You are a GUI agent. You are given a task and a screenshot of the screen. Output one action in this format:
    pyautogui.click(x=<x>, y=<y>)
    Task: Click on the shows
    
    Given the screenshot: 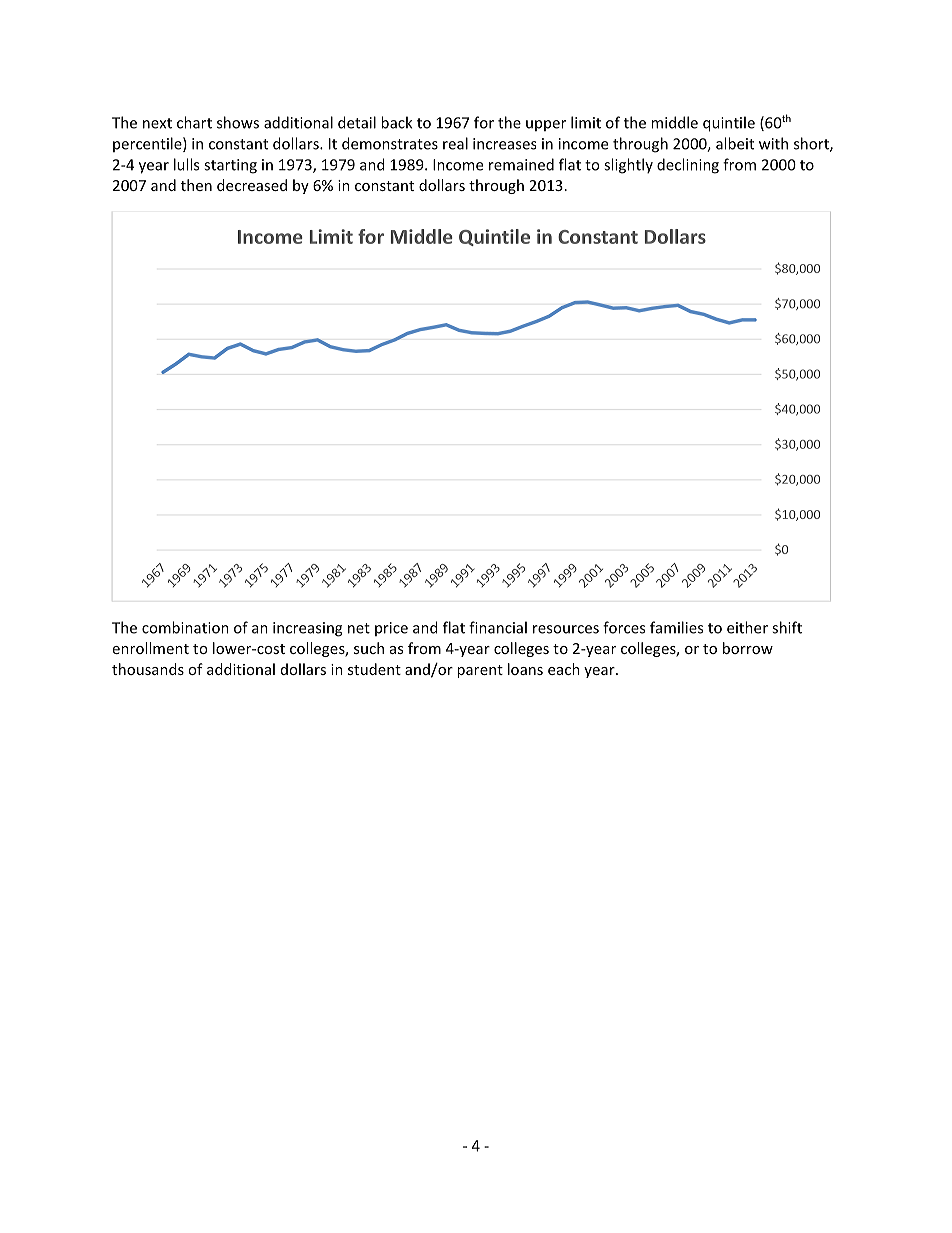 What is the action you would take?
    pyautogui.click(x=238, y=122)
